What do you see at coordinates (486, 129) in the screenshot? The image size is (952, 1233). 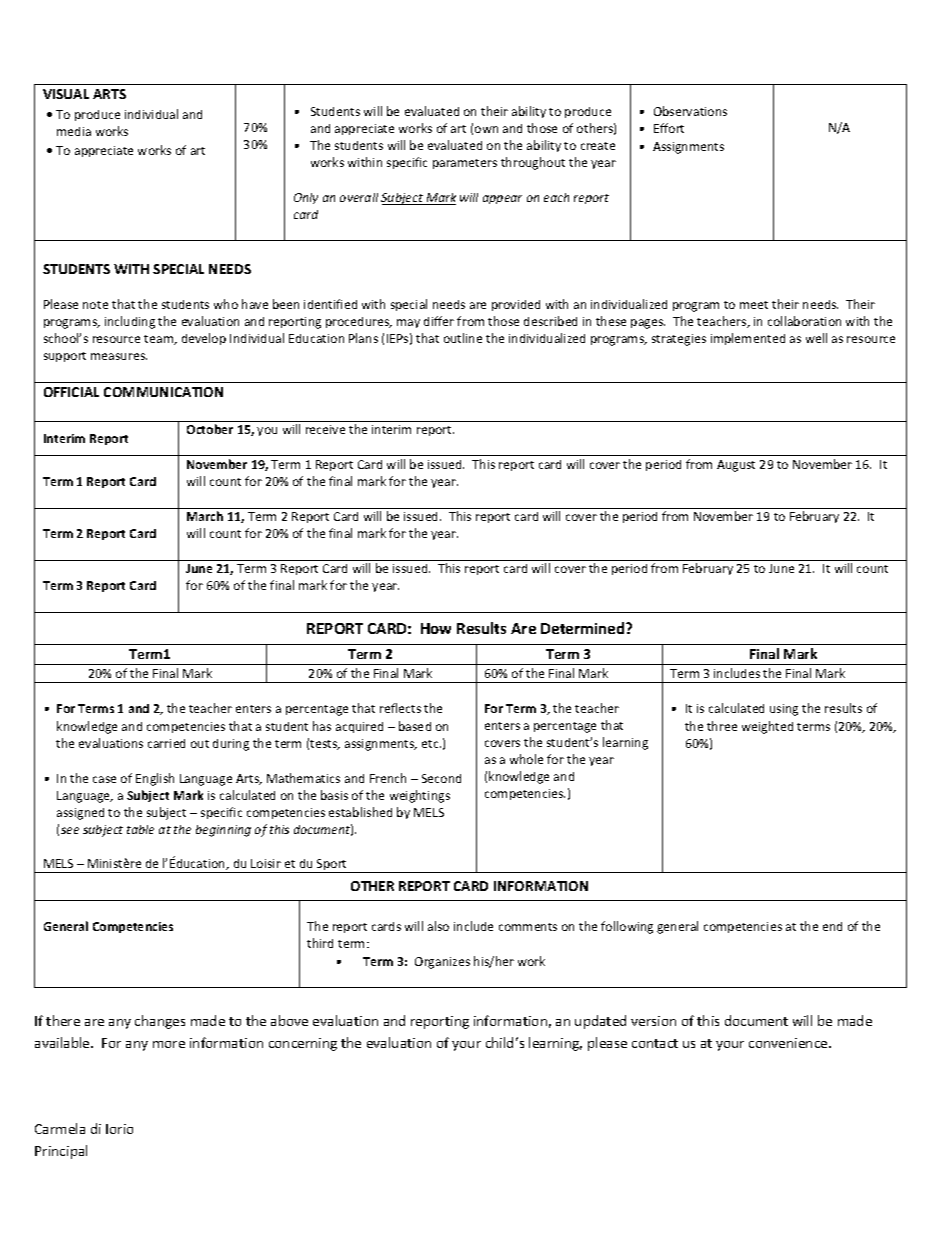 I see `own` at bounding box center [486, 129].
